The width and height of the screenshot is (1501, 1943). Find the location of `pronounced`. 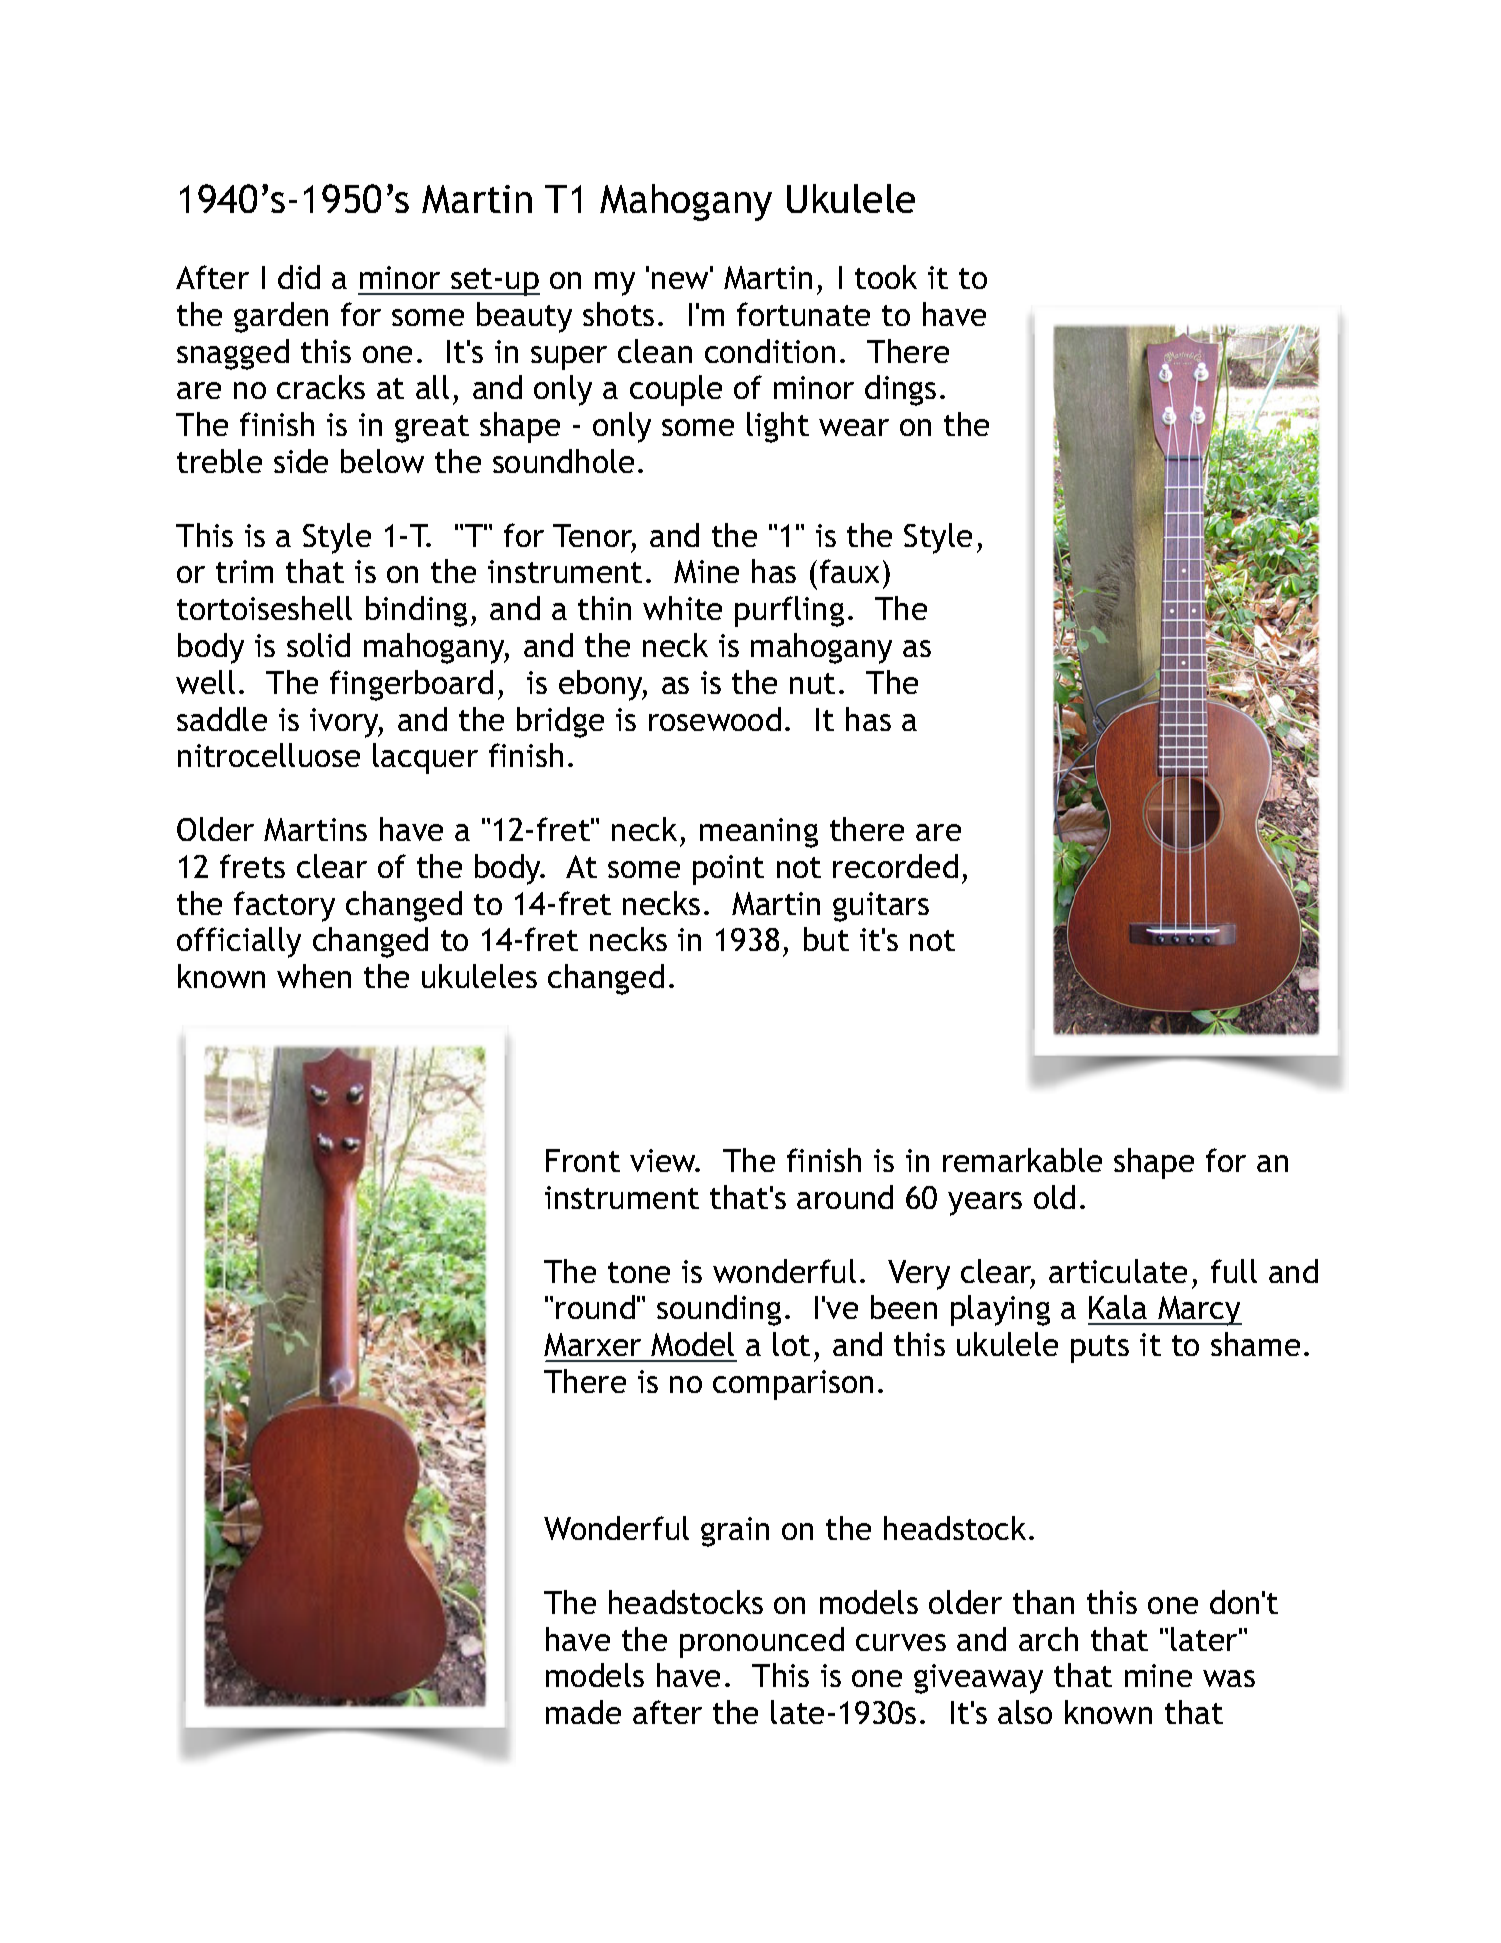

pronounced is located at coordinates (762, 1642).
